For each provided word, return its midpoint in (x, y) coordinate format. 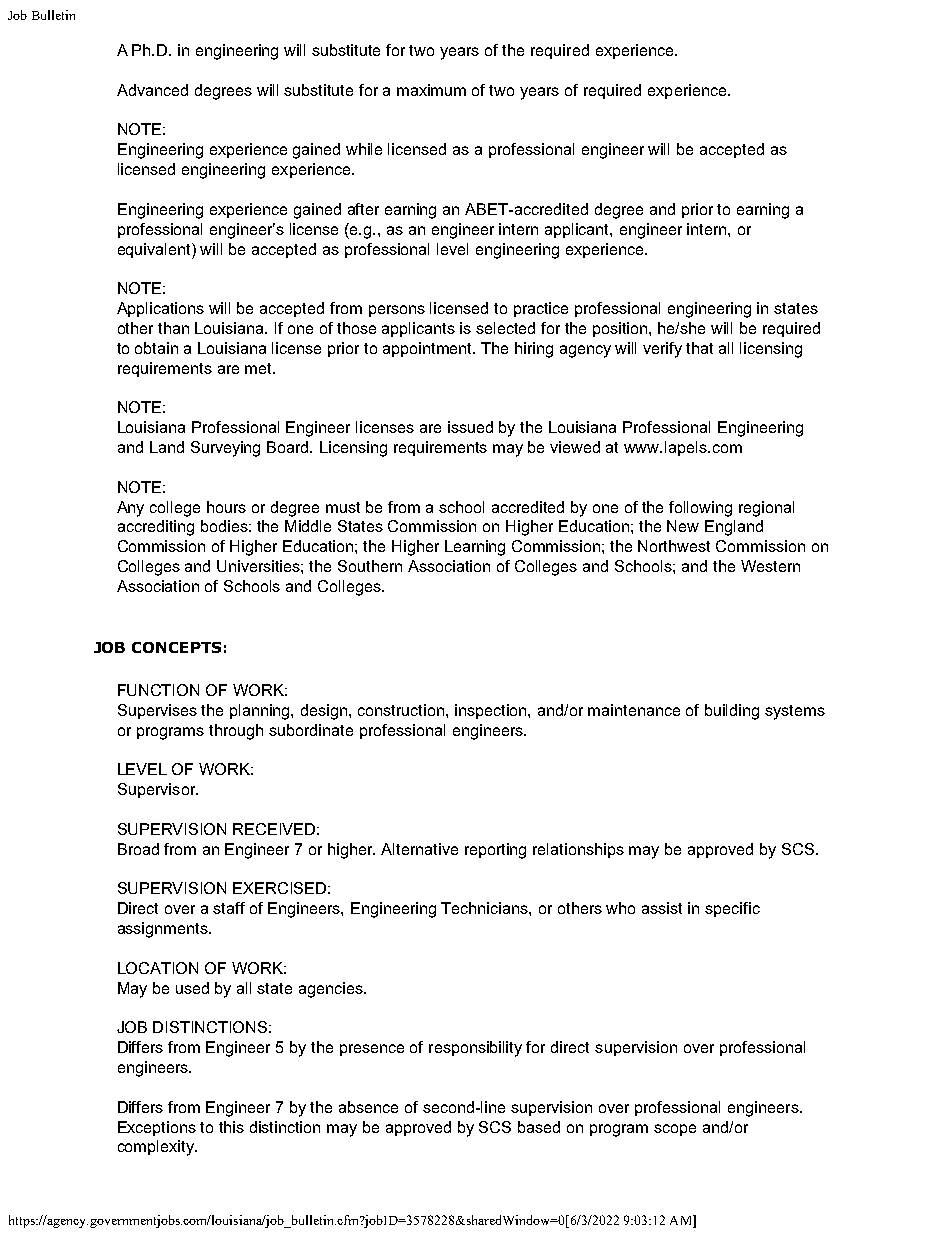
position (621, 329)
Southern (370, 566)
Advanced (152, 90)
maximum (431, 90)
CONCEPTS (176, 647)
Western (770, 566)
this (231, 1127)
